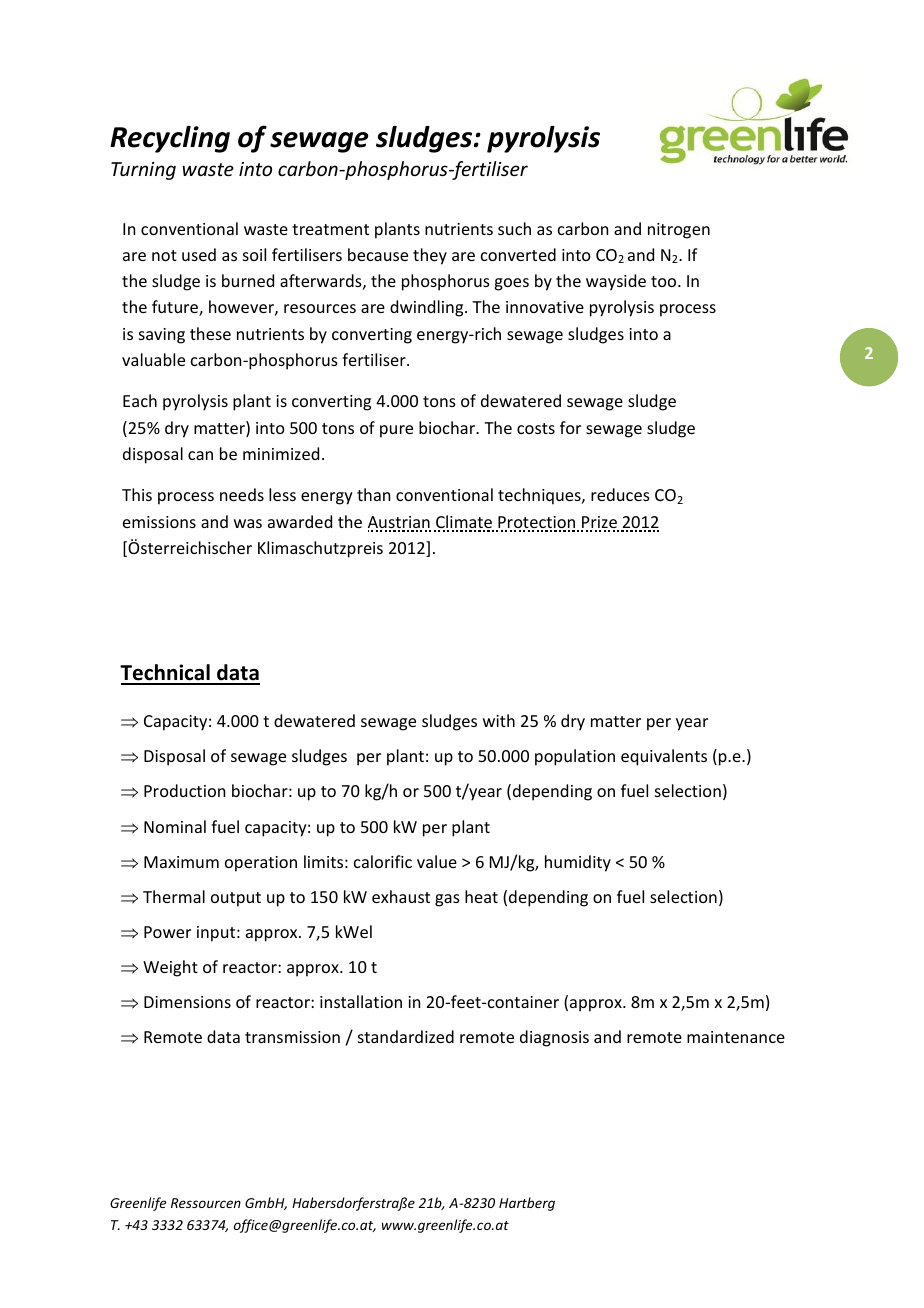 This document has height=1308, width=924. Describe the element at coordinates (430, 256) in the document. I see `they` at that location.
